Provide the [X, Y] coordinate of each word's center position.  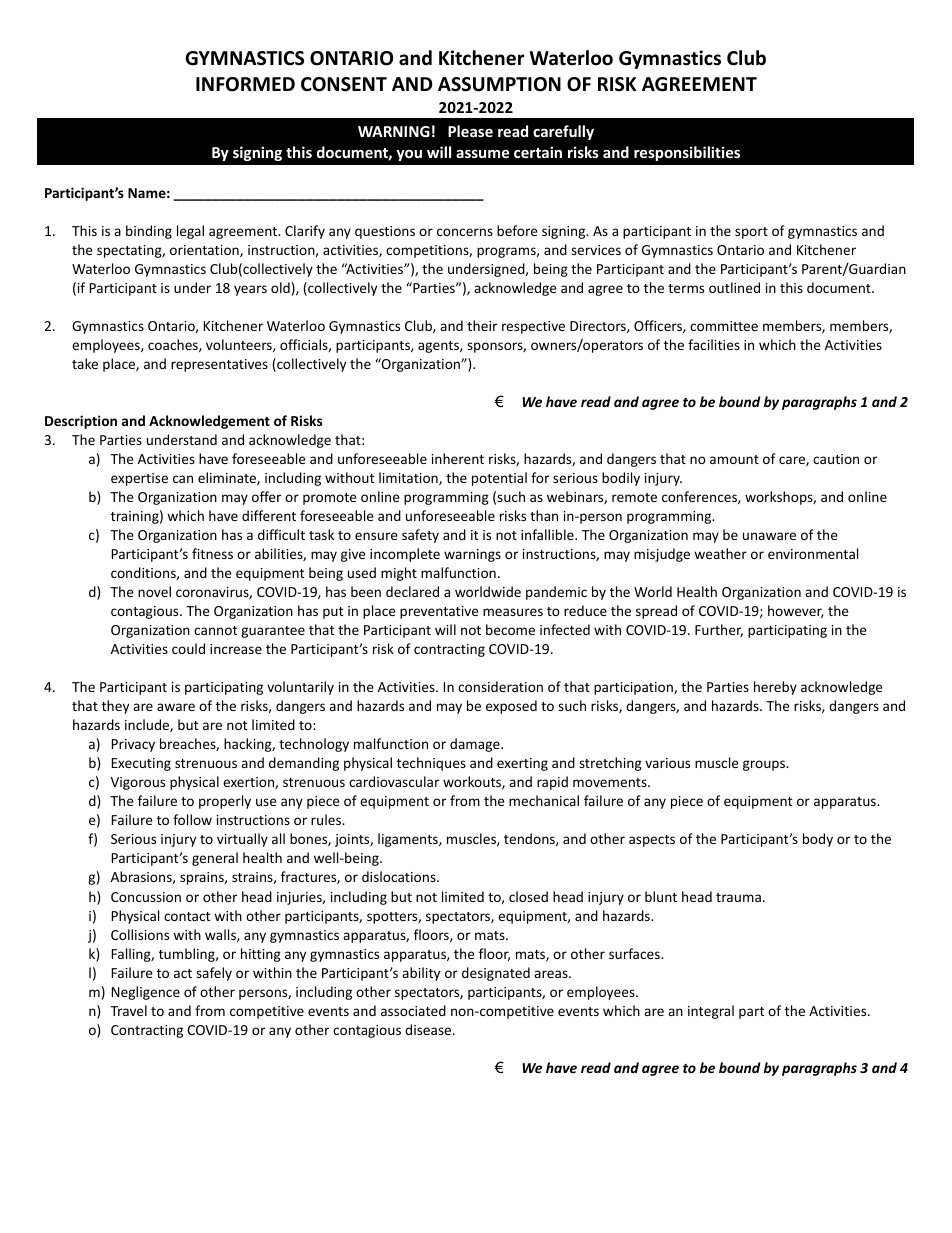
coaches [174, 345]
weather [720, 553]
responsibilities [687, 153]
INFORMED [245, 84]
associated [413, 1010]
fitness [212, 553]
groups [765, 765]
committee [724, 326]
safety [420, 536]
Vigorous [138, 783]
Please [470, 131]
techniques [431, 764]
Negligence [146, 993]
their [482, 325]
